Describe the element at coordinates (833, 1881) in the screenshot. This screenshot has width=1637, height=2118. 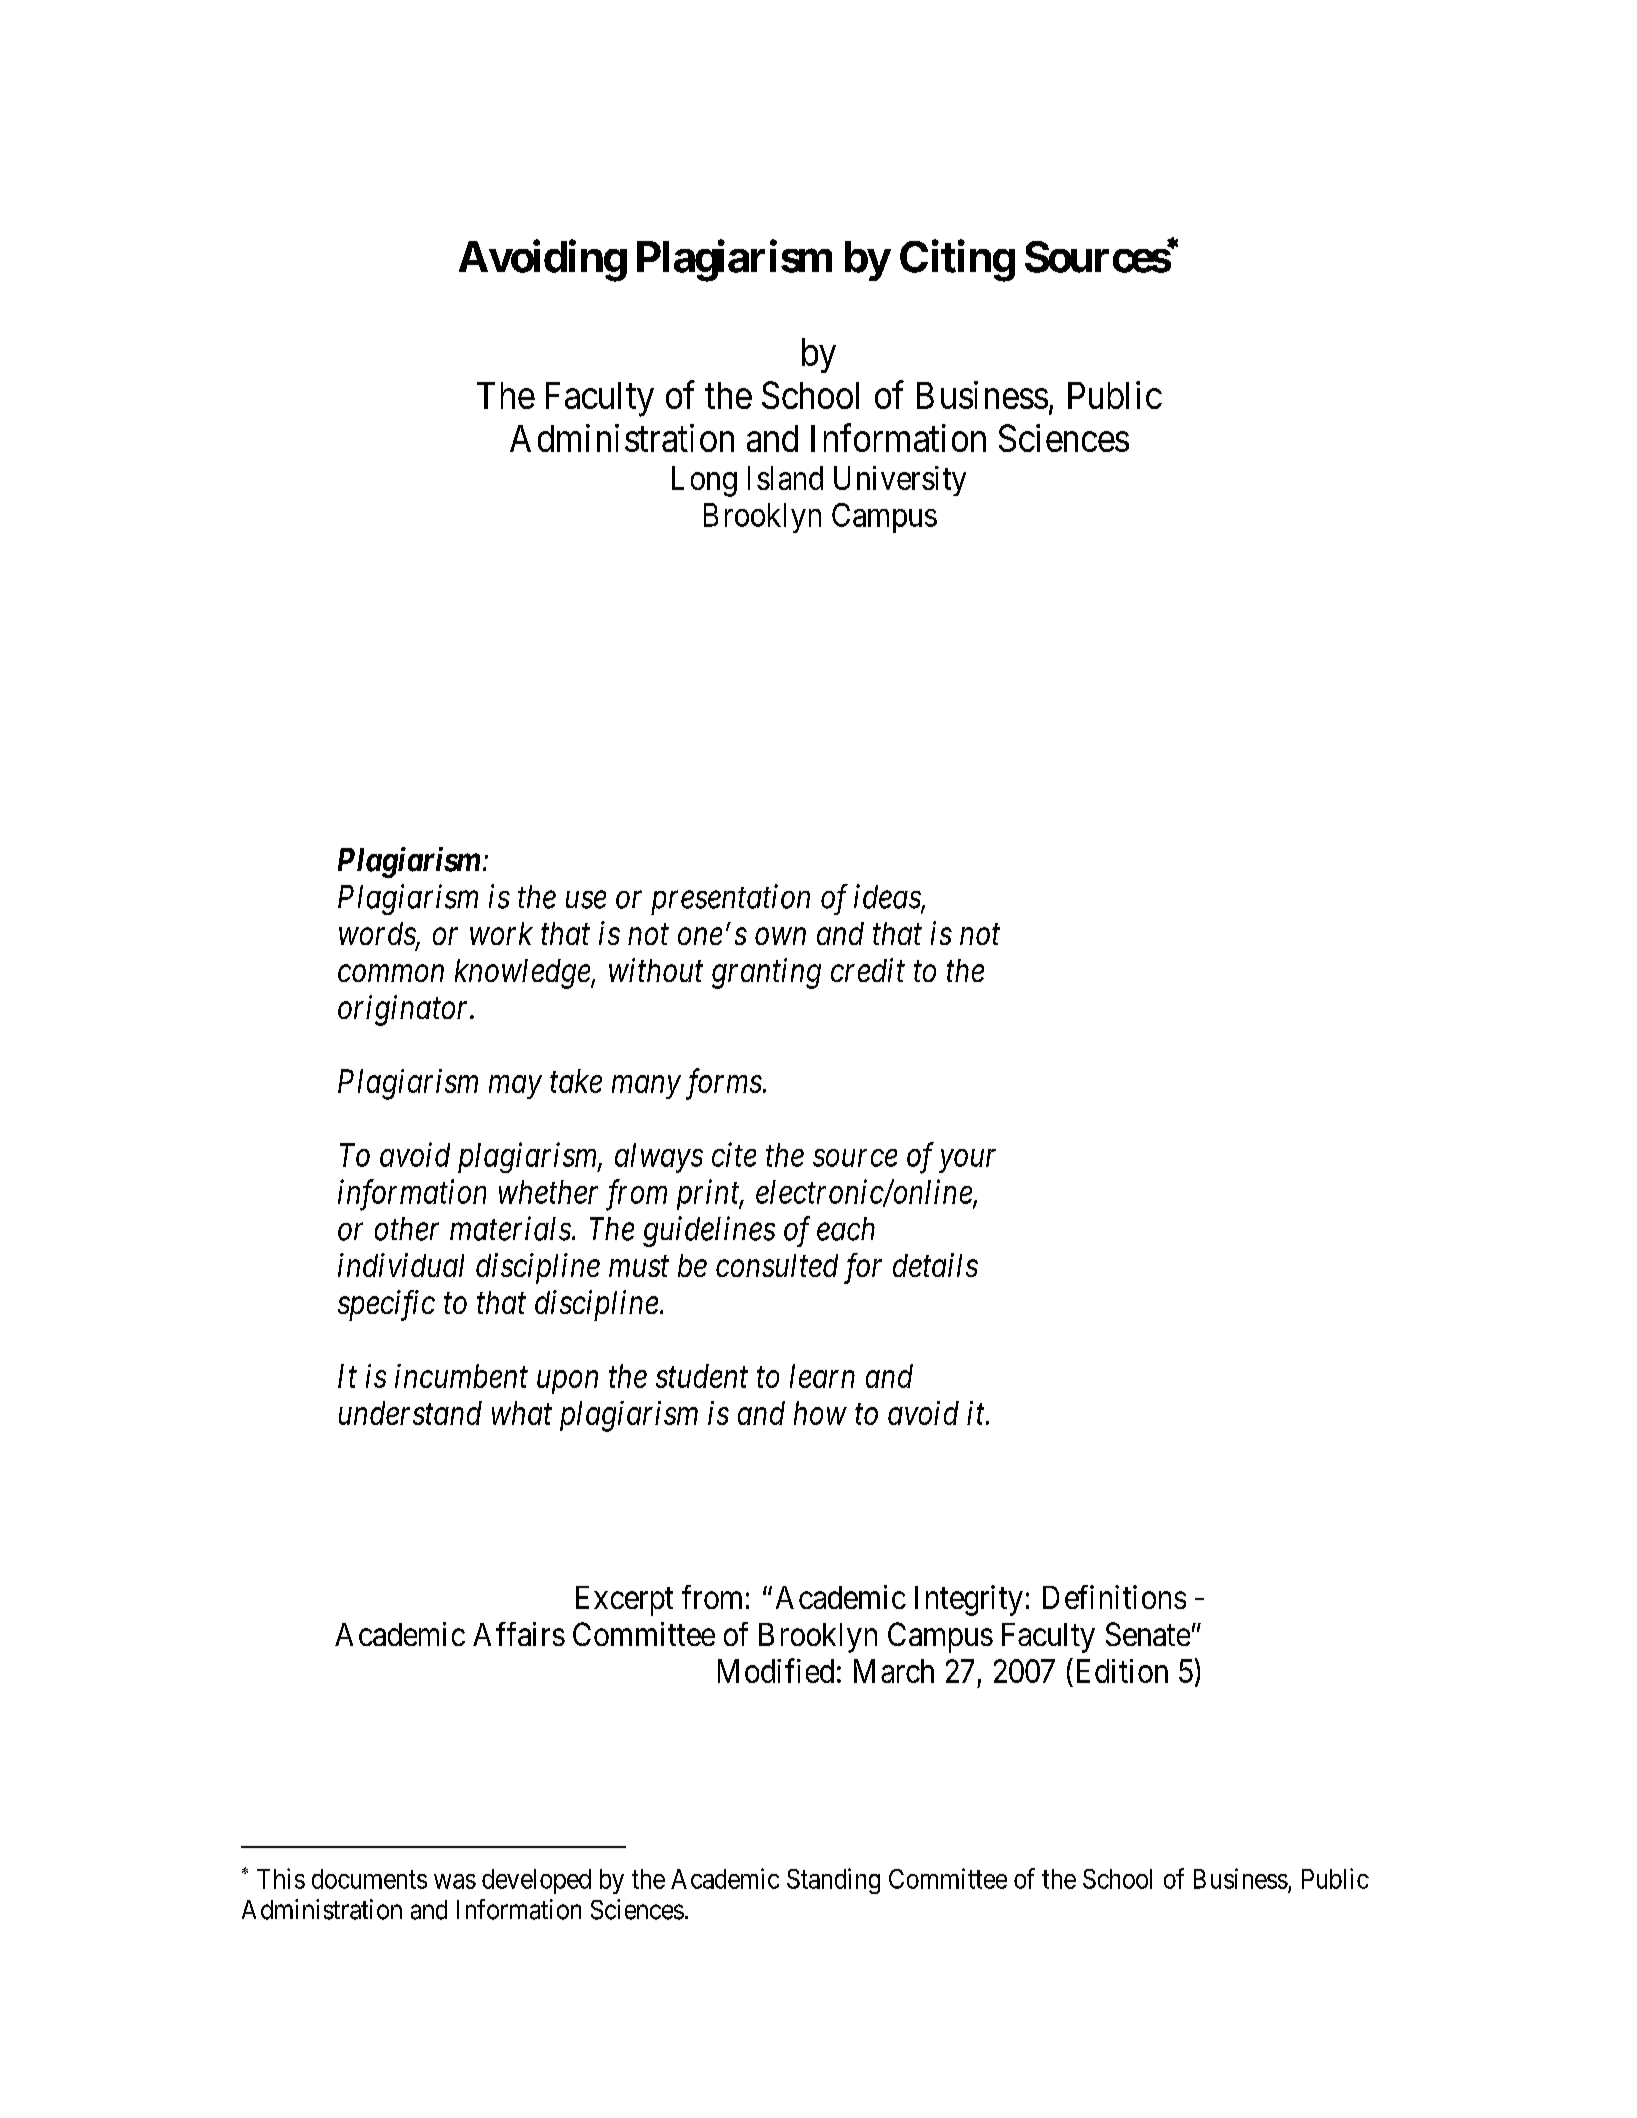
I see `Standing` at that location.
